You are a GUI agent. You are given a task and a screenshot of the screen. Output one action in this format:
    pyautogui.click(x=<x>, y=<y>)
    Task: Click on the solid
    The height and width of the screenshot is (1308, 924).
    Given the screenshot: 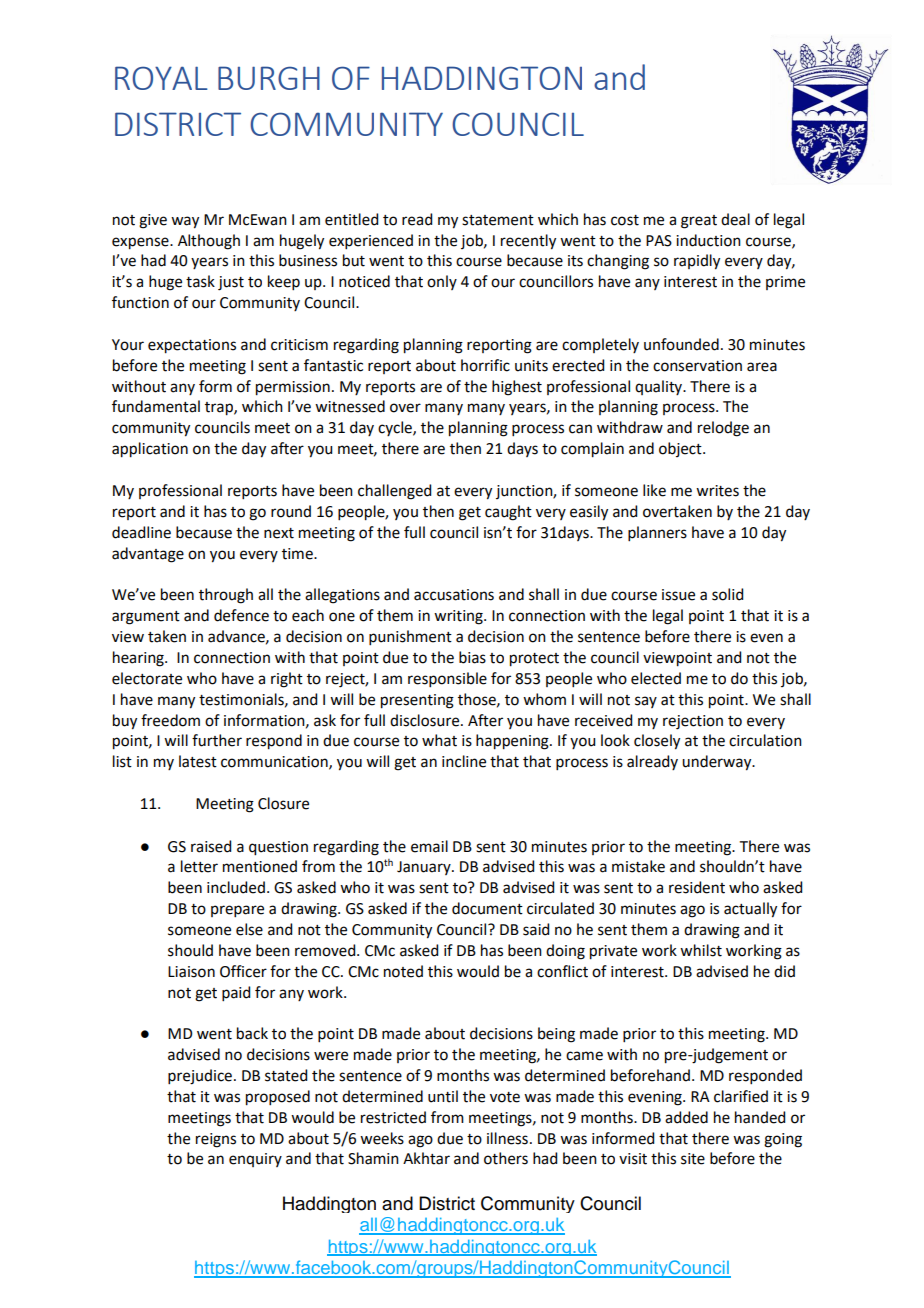 What is the action you would take?
    pyautogui.click(x=727, y=594)
